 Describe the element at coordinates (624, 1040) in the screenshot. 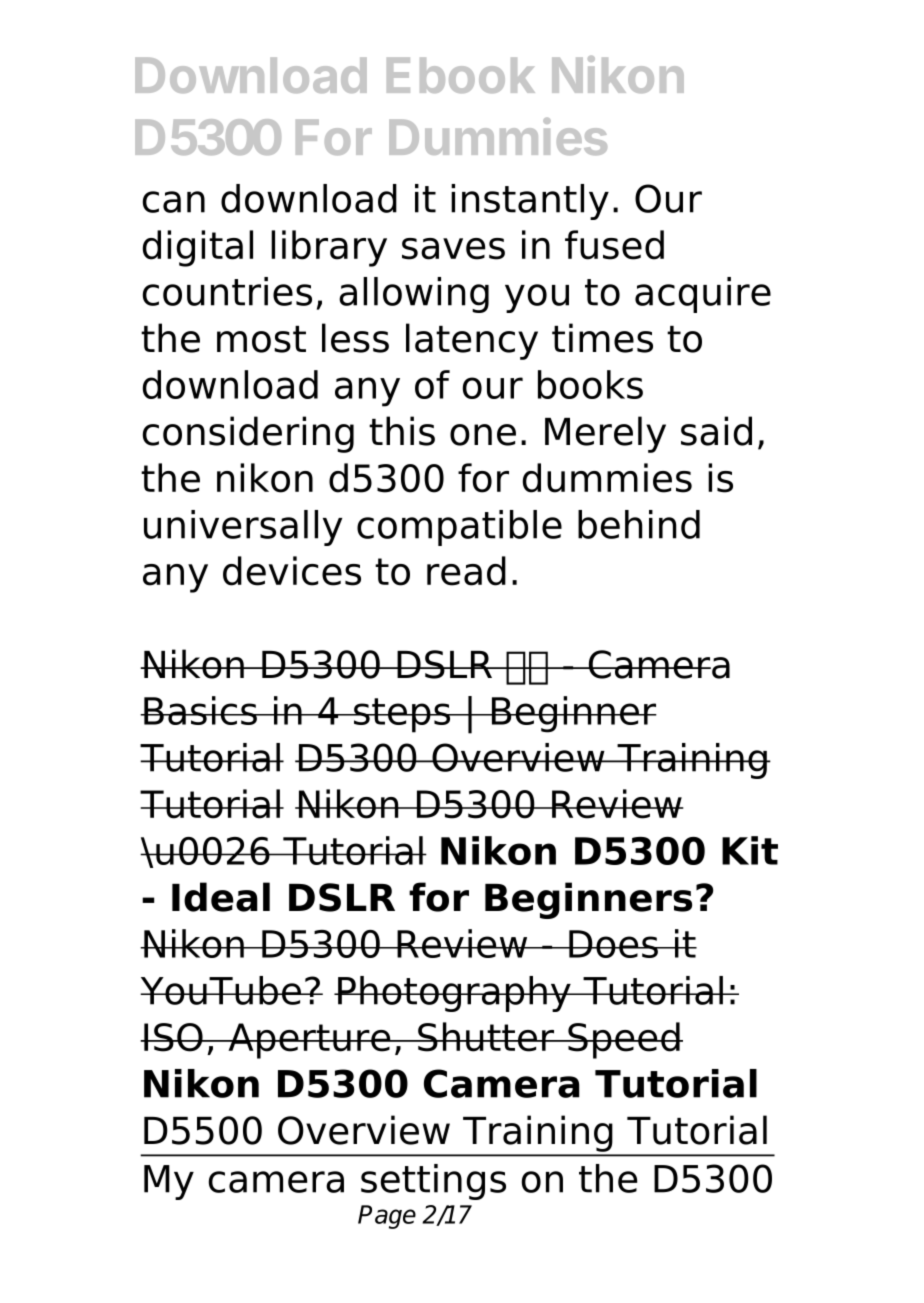

I see `Speed` at that location.
